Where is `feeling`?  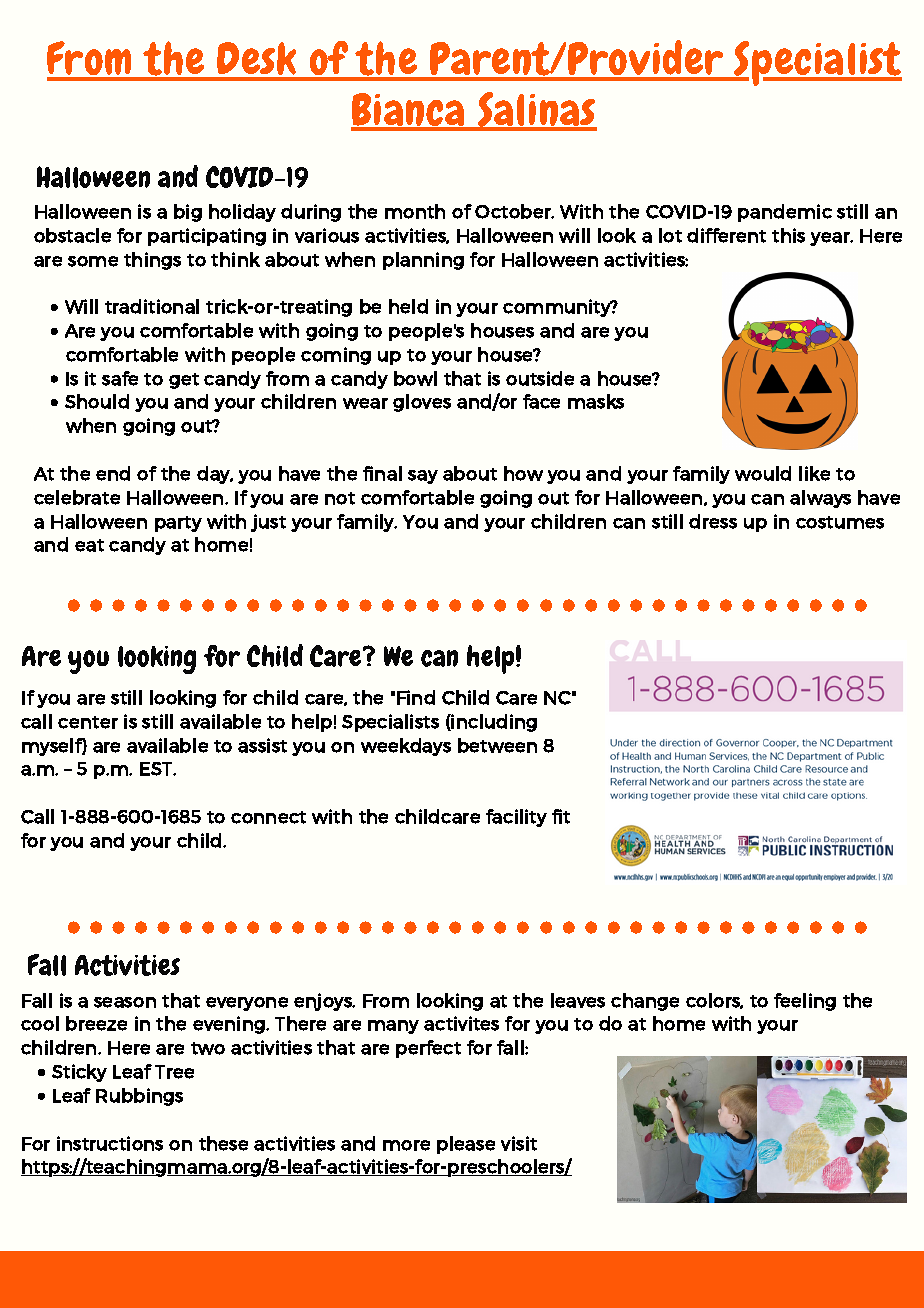 feeling is located at coordinates (805, 1002).
